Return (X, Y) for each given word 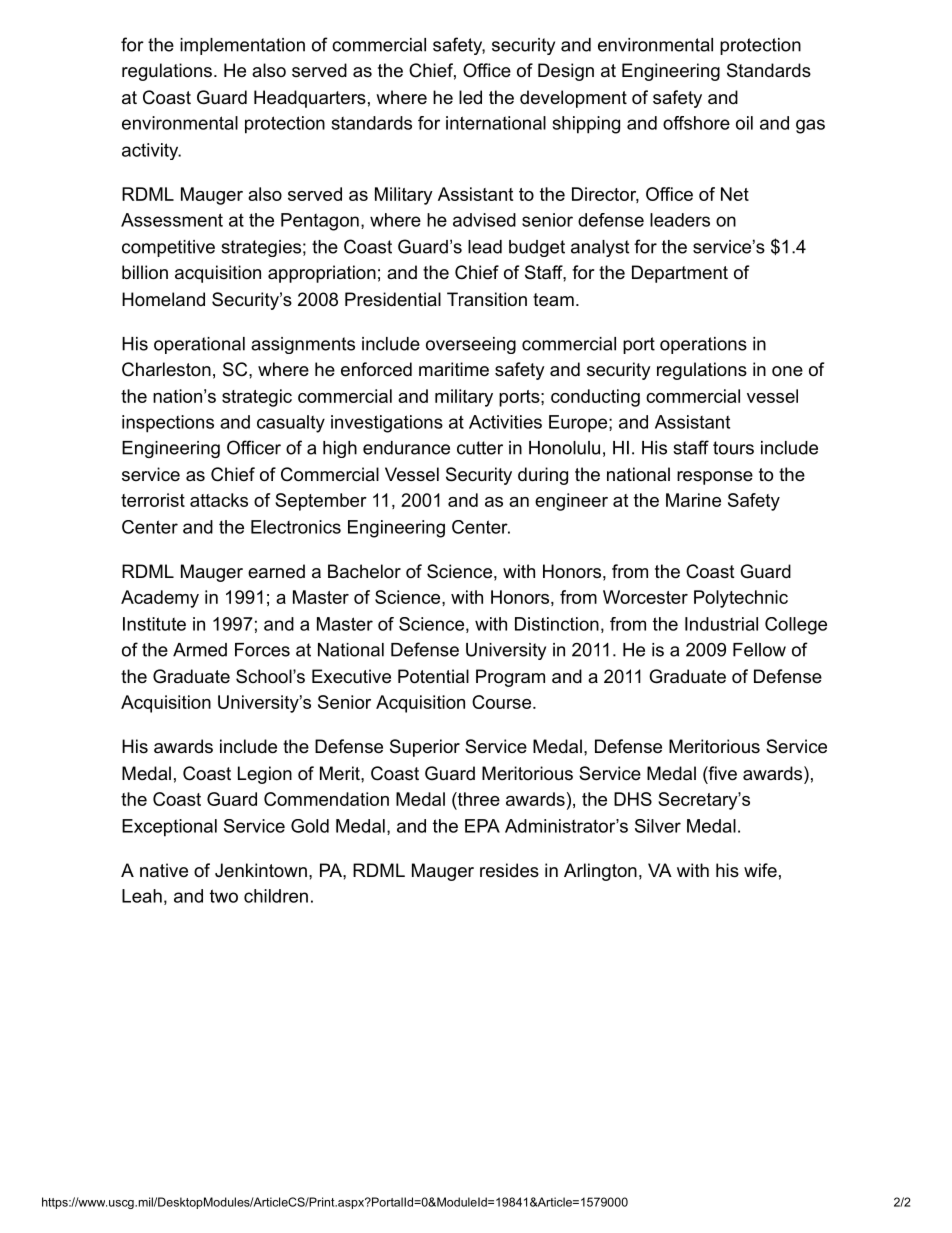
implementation (242, 46)
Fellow (759, 650)
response (715, 478)
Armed (200, 650)
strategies (261, 248)
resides (509, 870)
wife (760, 870)
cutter (480, 448)
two (224, 896)
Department (680, 274)
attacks (219, 500)
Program (510, 678)
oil (744, 123)
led (470, 97)
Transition (487, 299)
